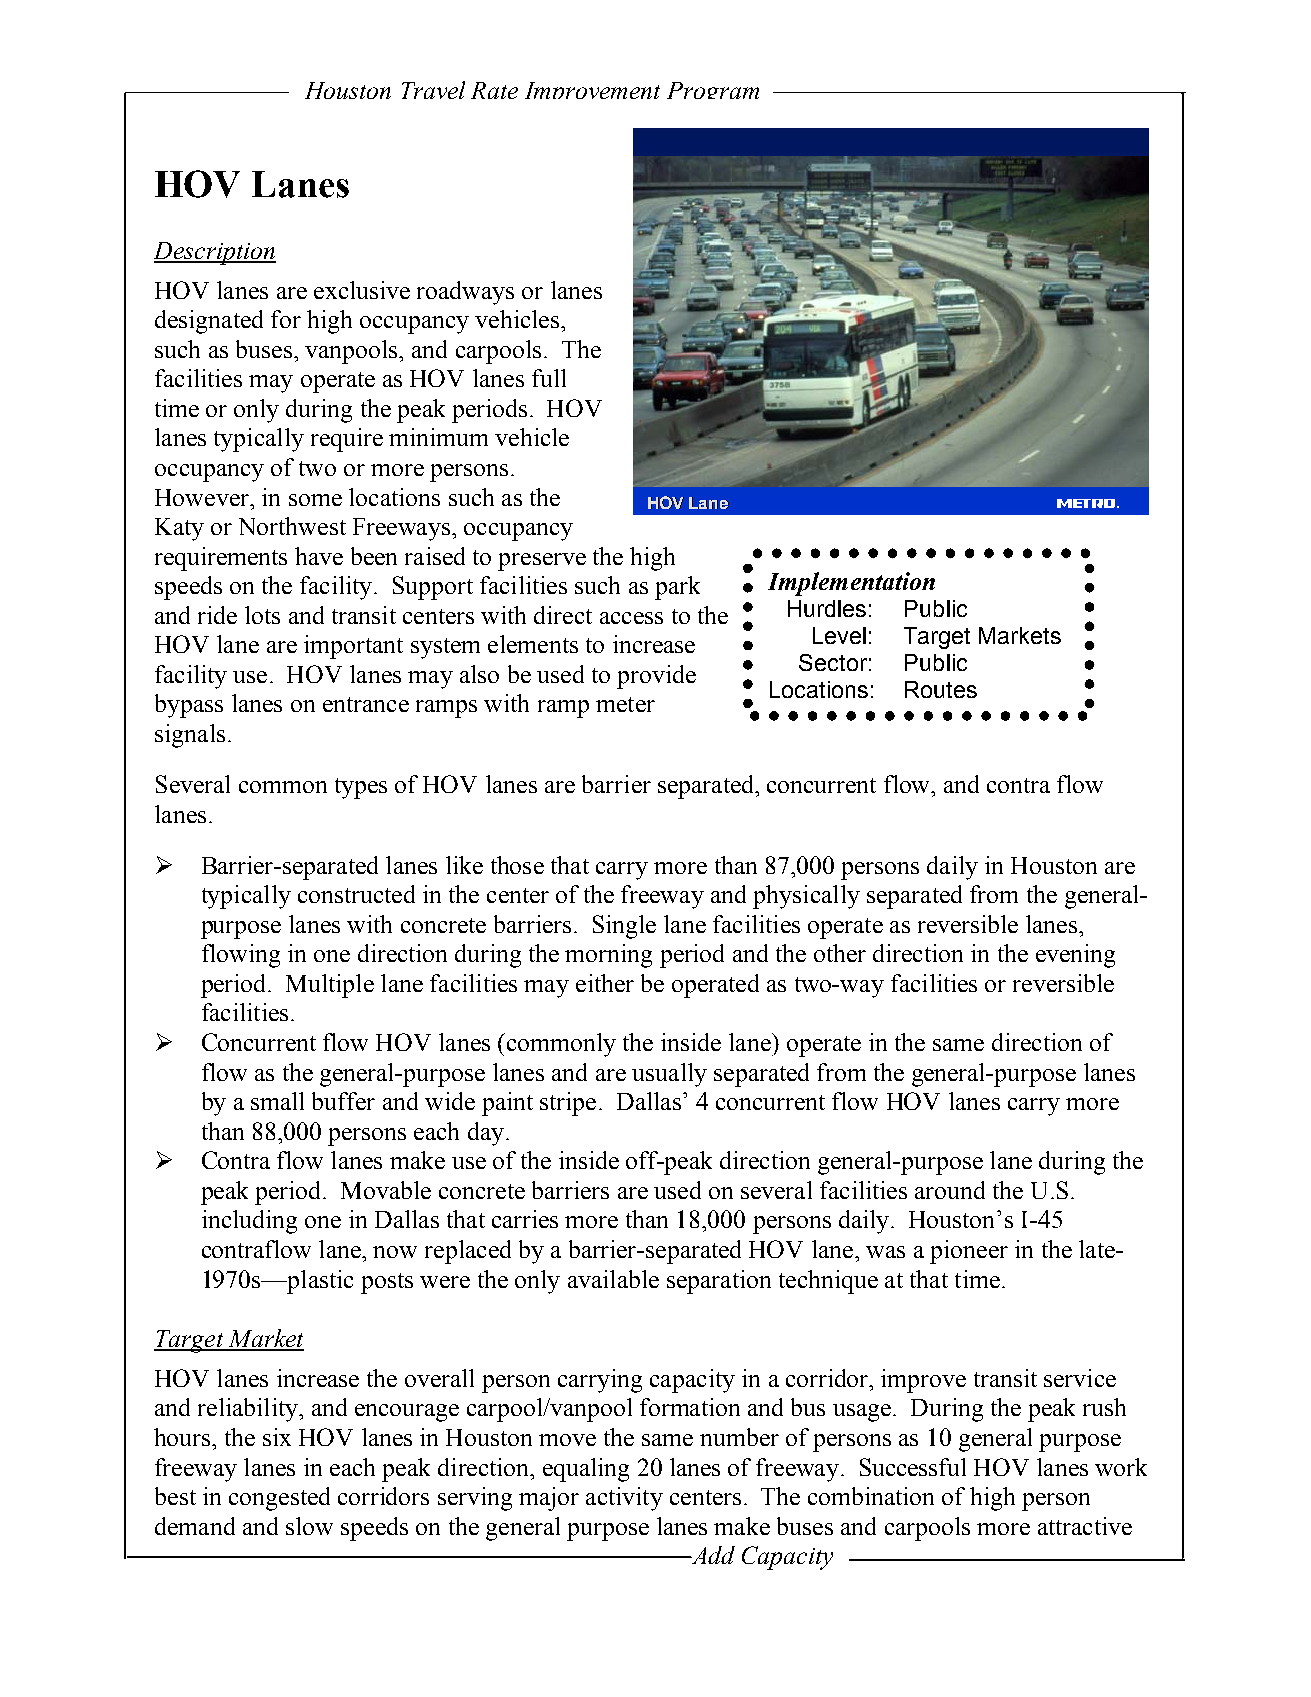  I want to click on evening, so click(1075, 956).
